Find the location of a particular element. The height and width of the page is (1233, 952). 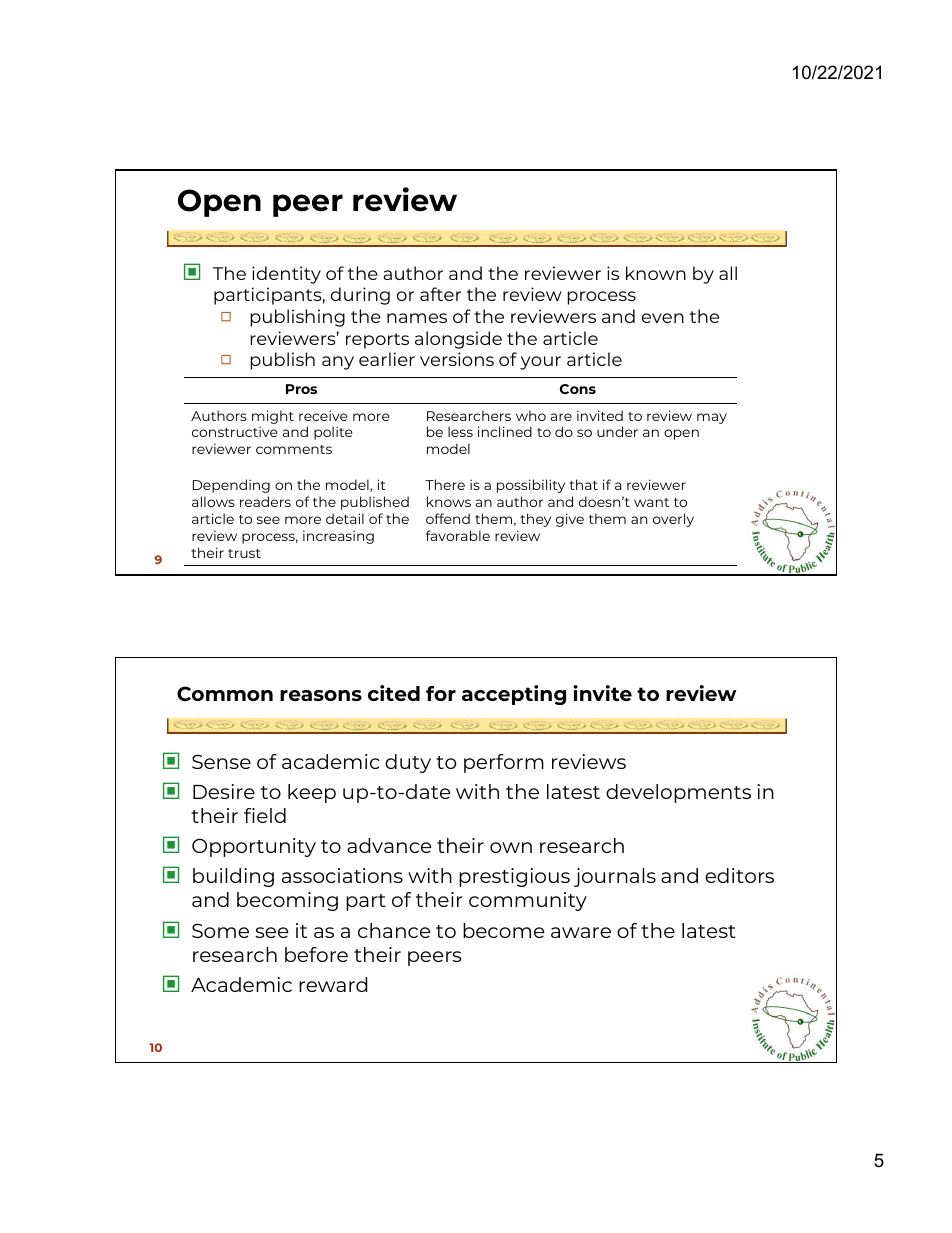

identity is located at coordinates (286, 275).
